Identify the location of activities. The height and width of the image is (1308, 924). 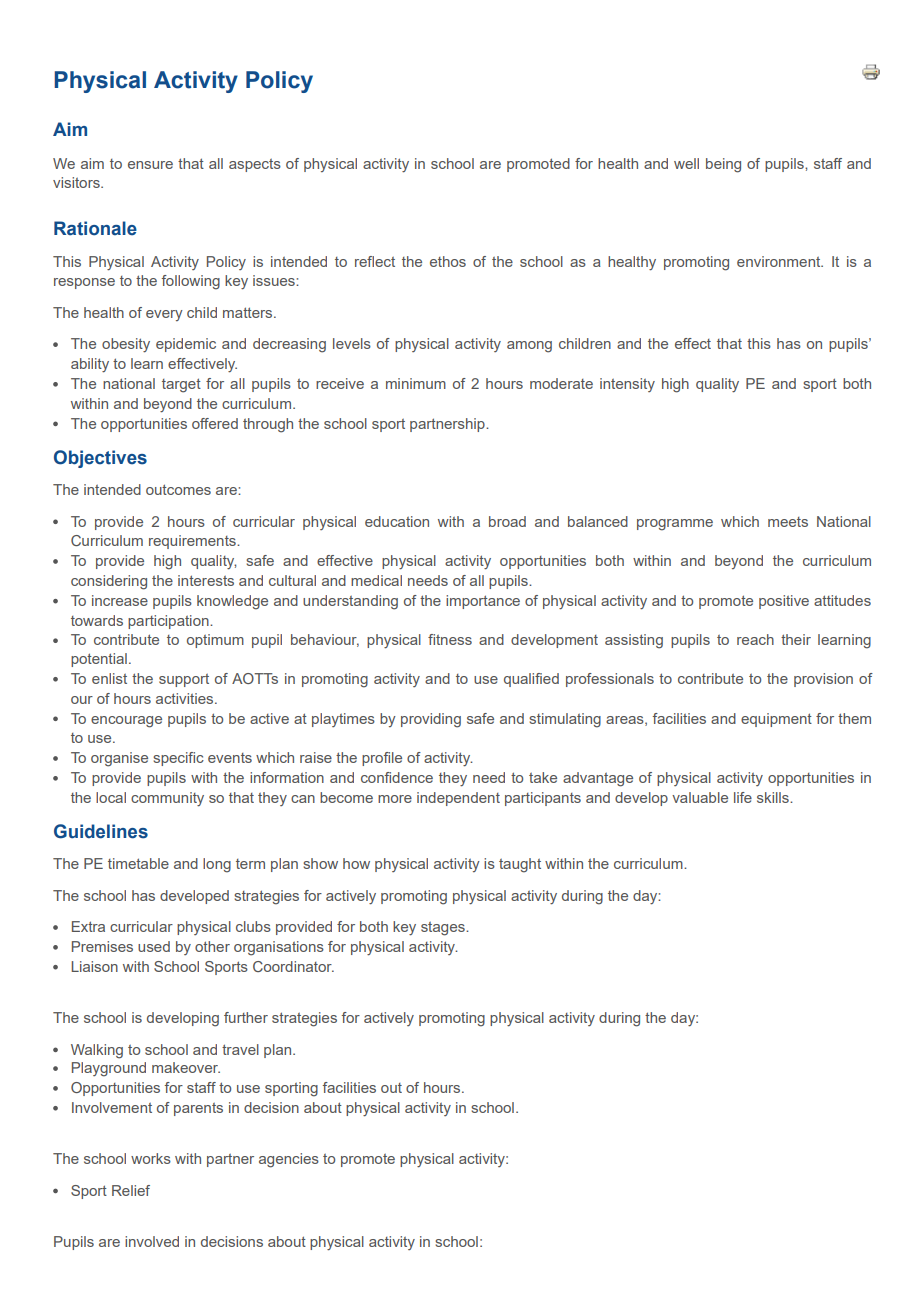
(186, 698).
